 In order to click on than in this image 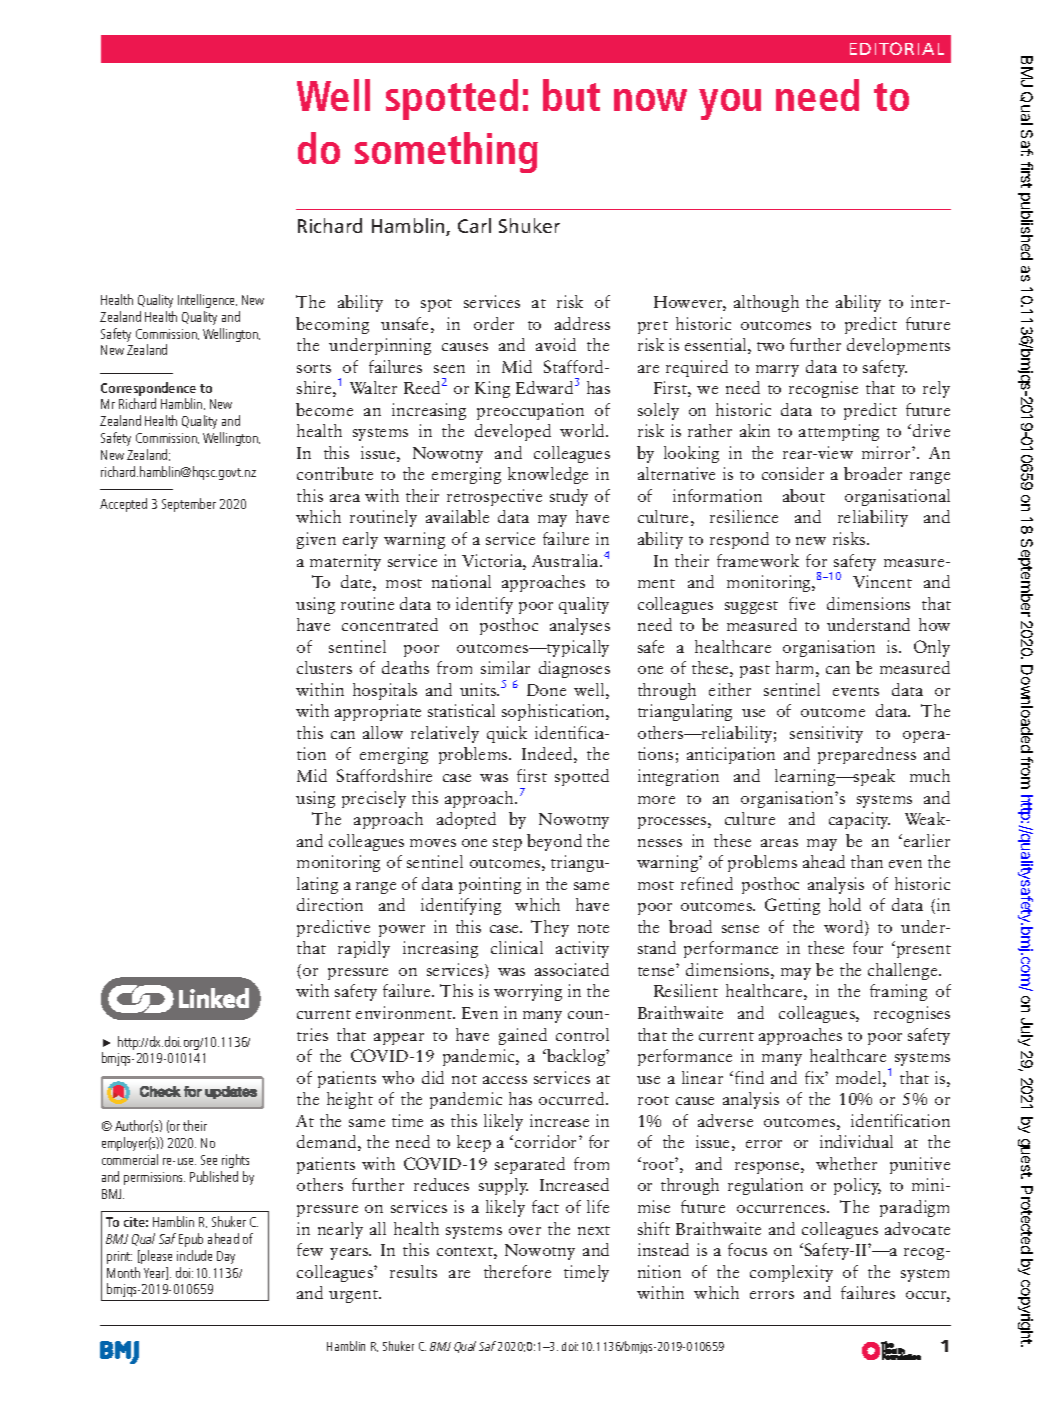, I will do `click(867, 861)`.
